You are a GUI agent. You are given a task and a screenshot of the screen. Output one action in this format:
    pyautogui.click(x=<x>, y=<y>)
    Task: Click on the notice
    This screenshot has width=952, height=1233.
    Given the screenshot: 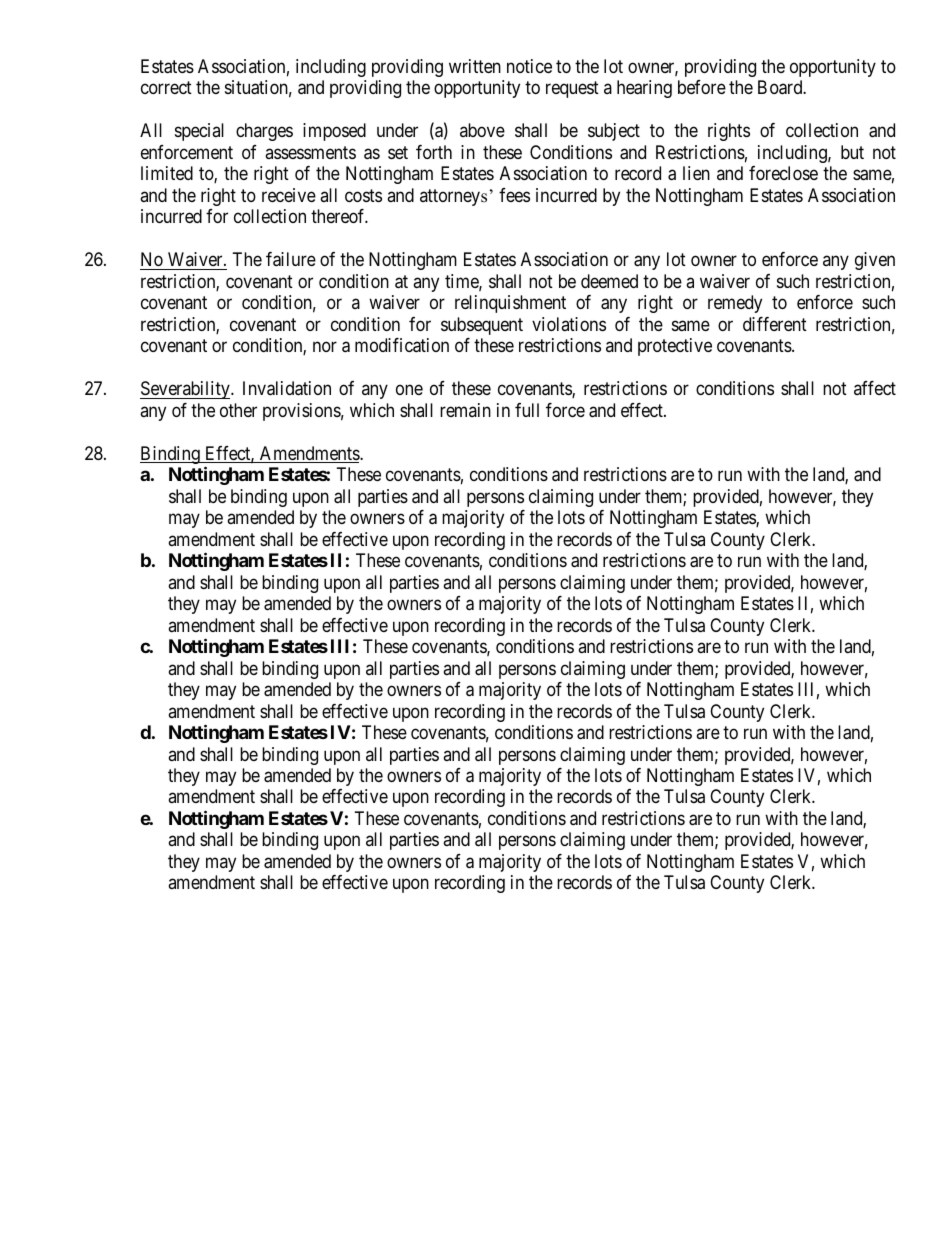 What is the action you would take?
    pyautogui.click(x=529, y=66)
